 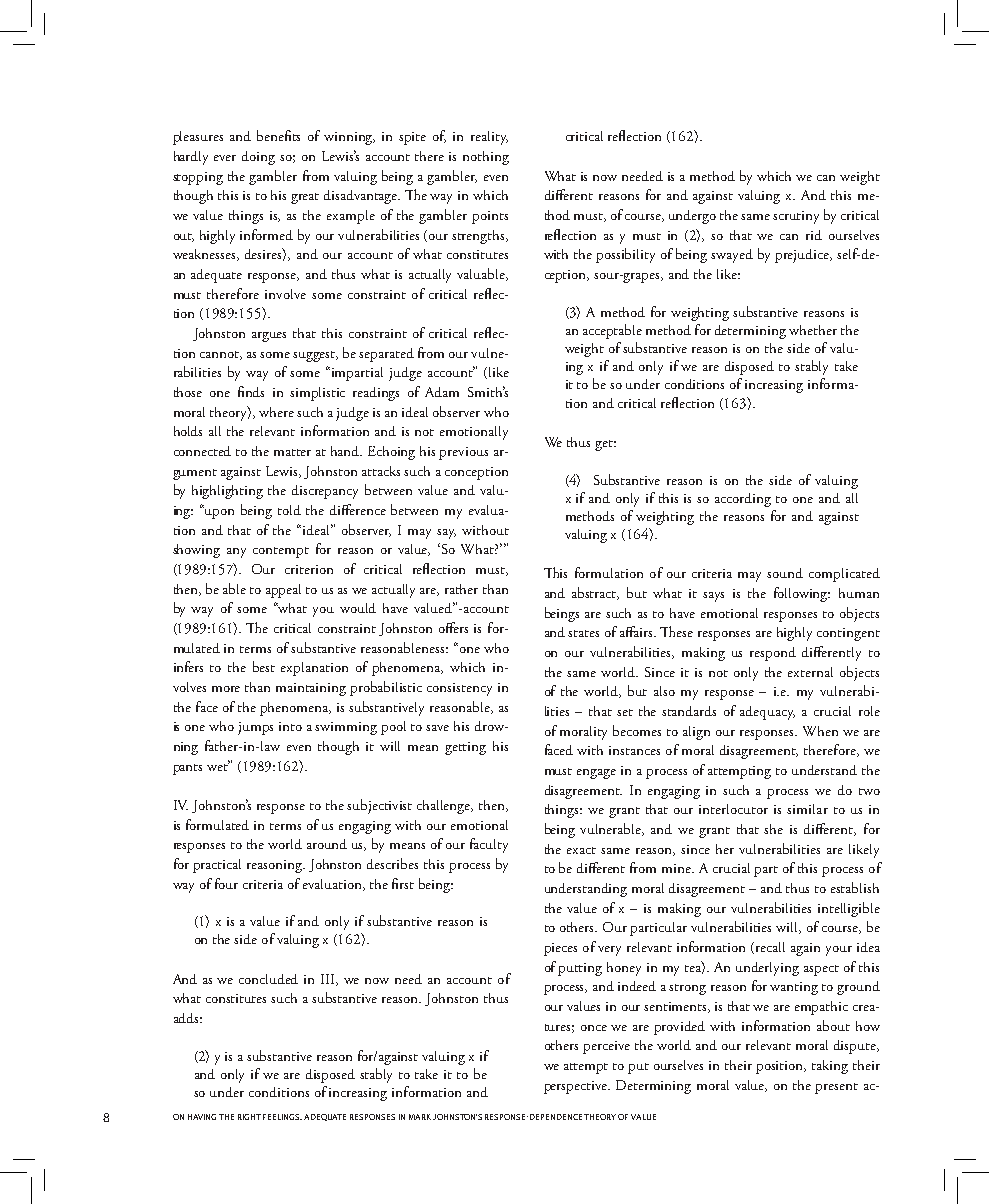 I want to click on similar, so click(x=807, y=809).
